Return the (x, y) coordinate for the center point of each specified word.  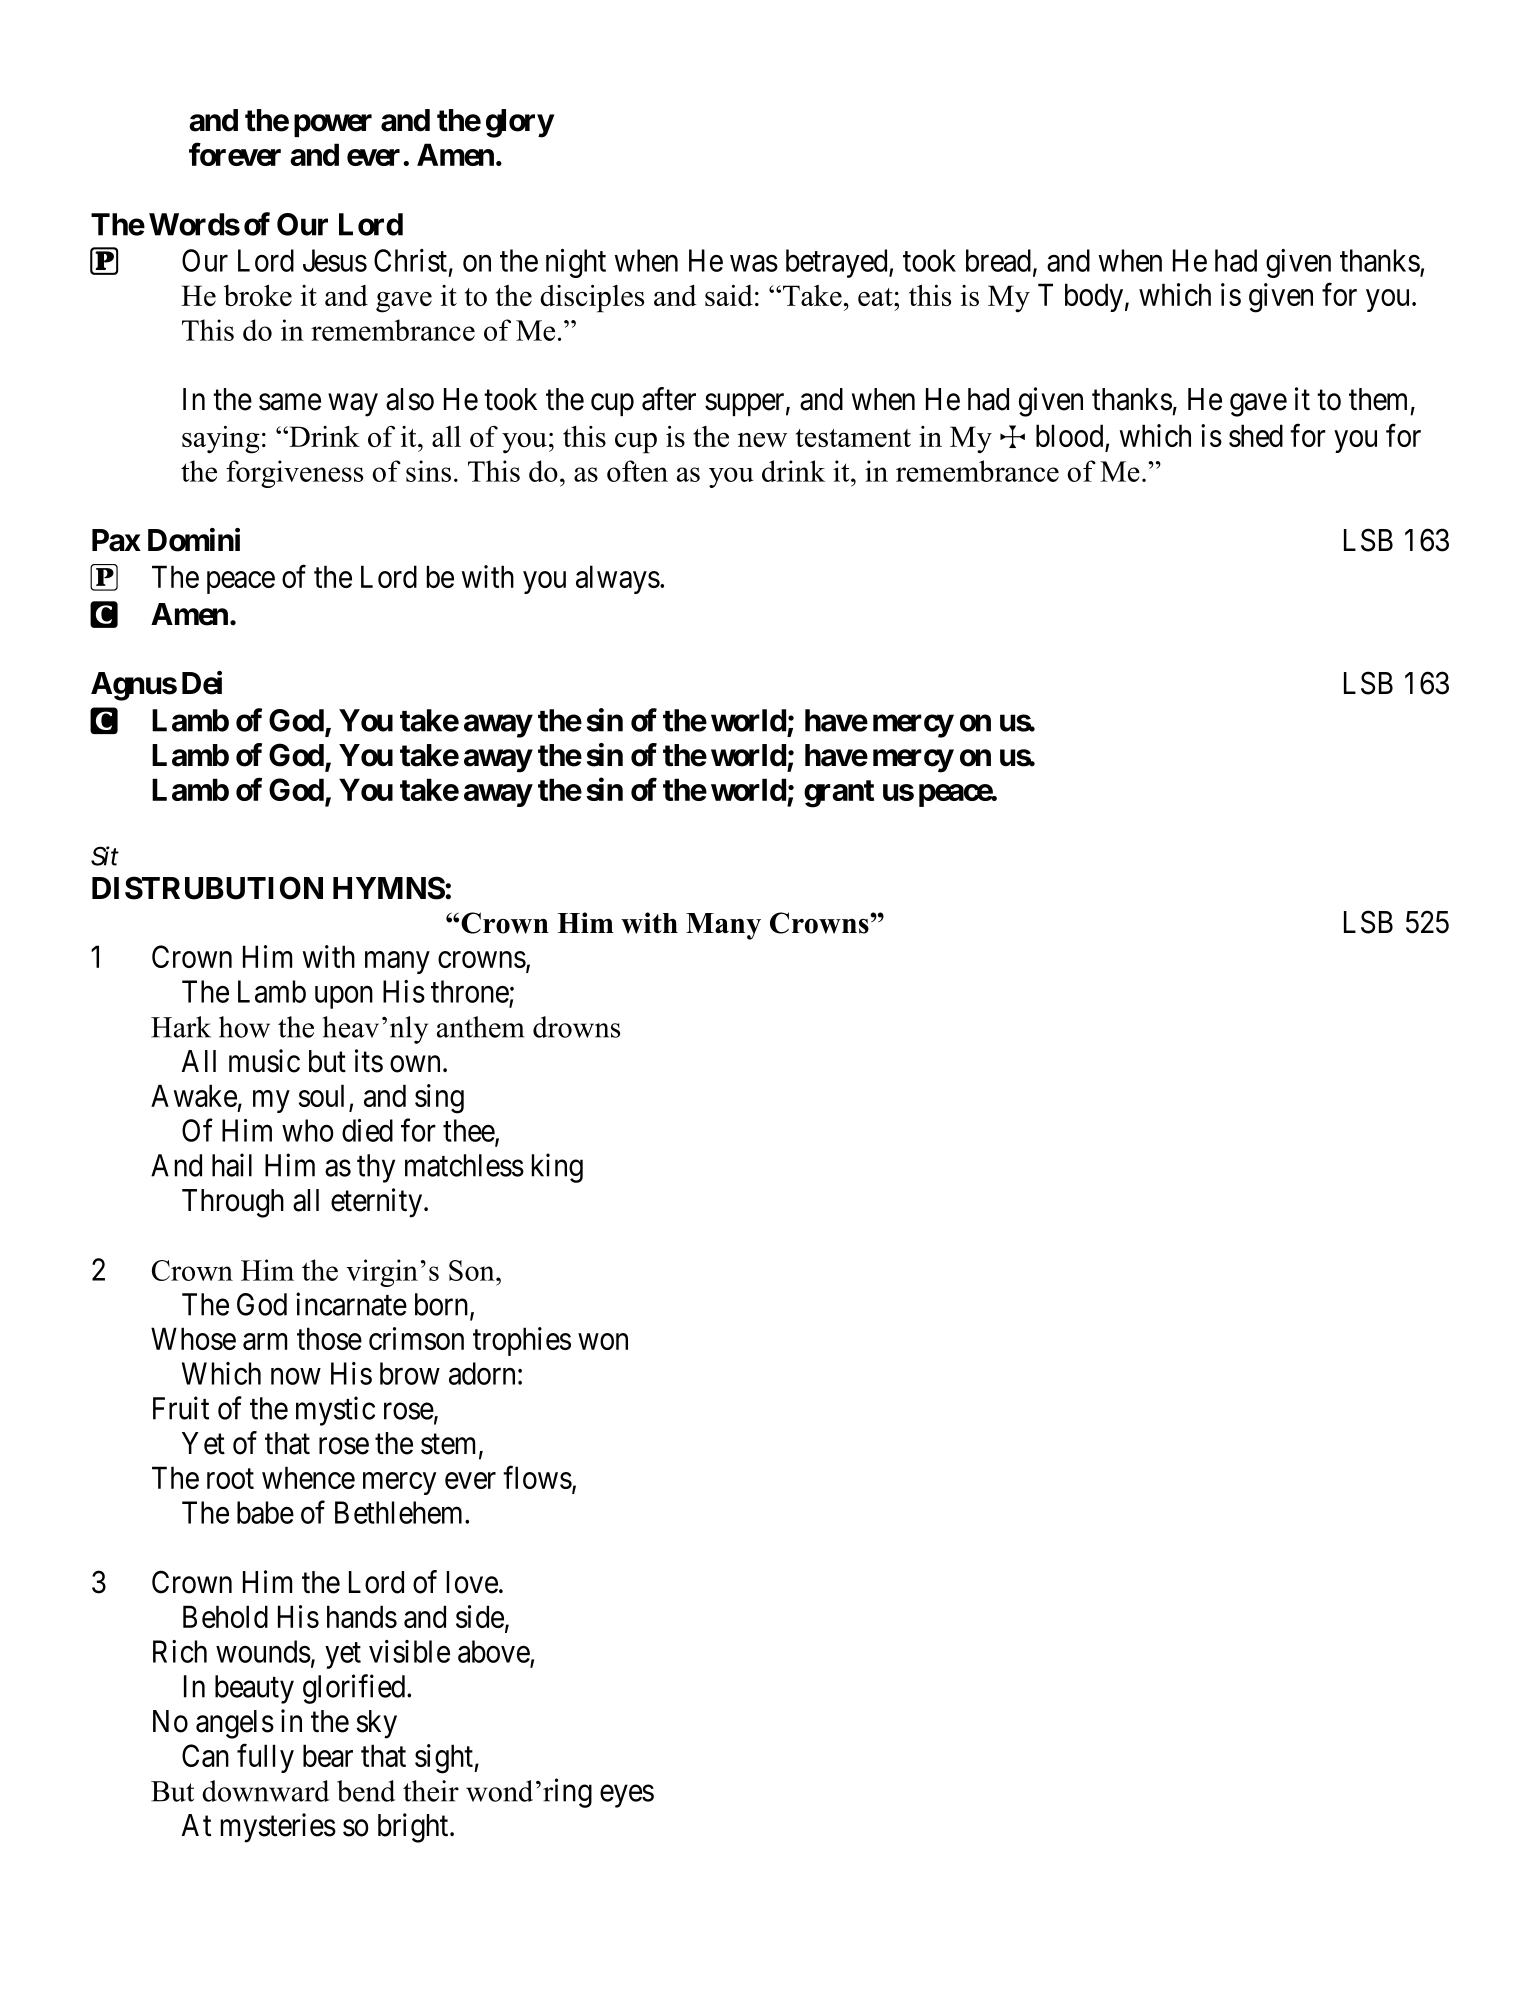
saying (221, 440)
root (230, 1479)
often (637, 471)
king (557, 1168)
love (472, 1582)
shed (1256, 435)
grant (839, 794)
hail (232, 1165)
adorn (482, 1373)
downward (265, 1791)
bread (998, 260)
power (333, 125)
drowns (576, 1027)
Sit (105, 856)
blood (1071, 437)
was (754, 263)
